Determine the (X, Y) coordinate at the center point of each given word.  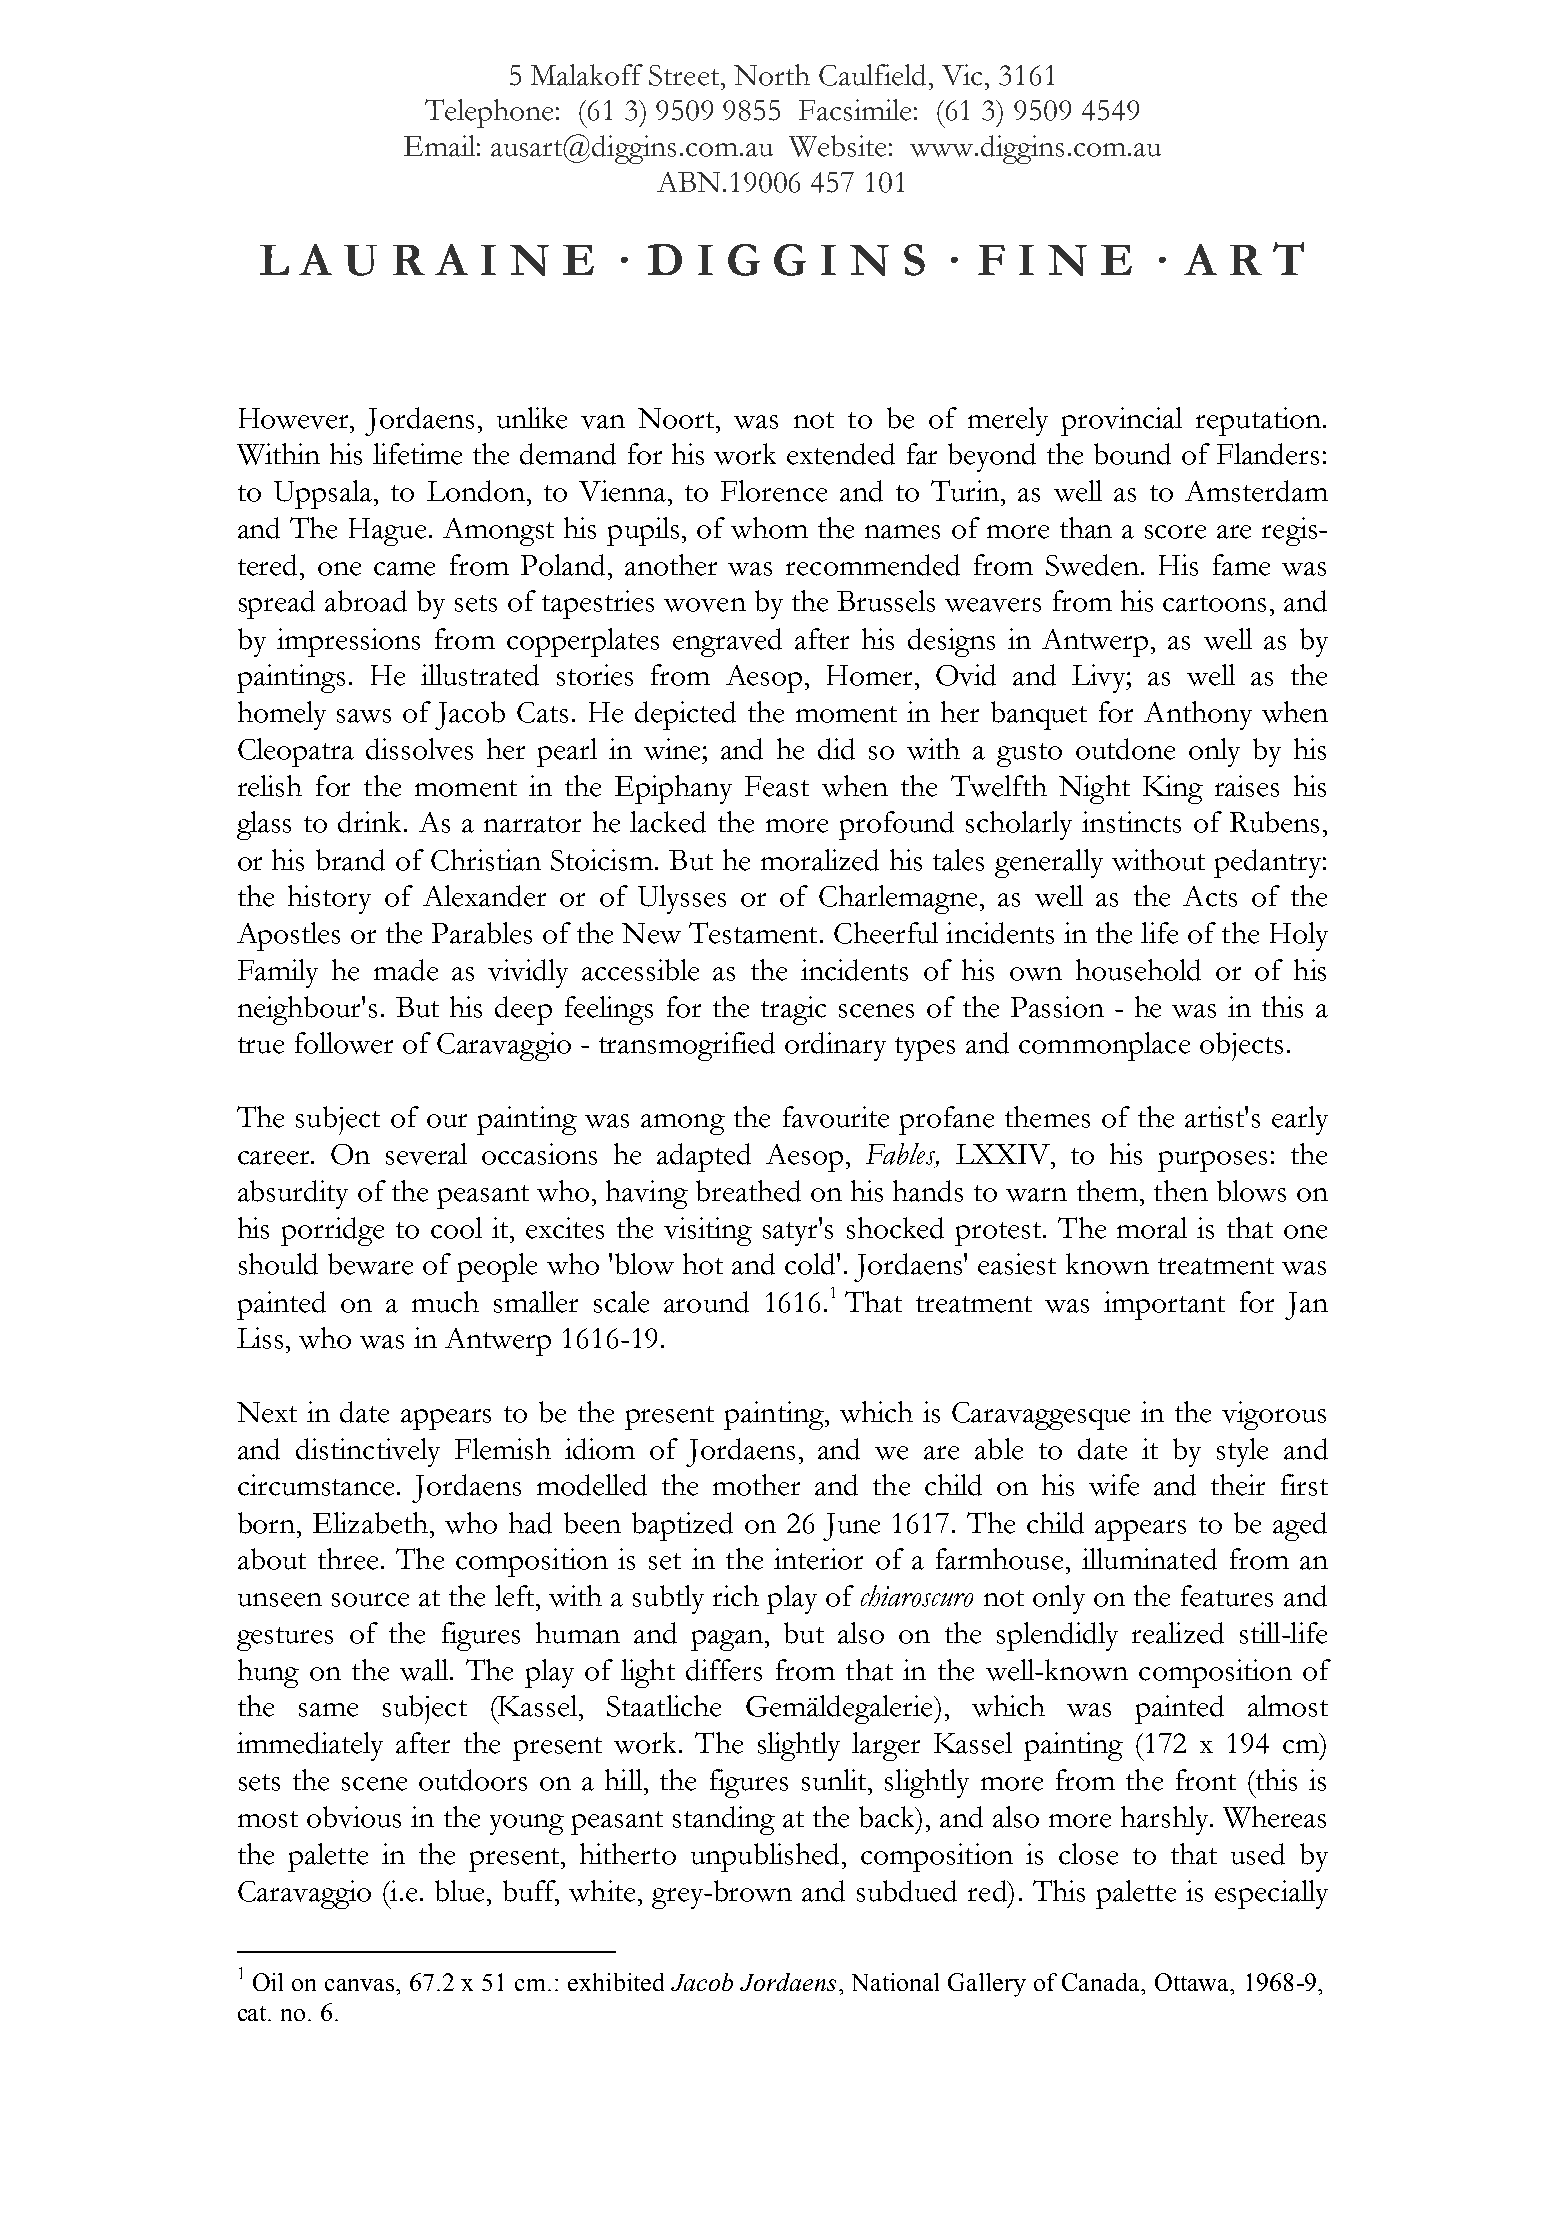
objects (1241, 1046)
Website (837, 146)
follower (344, 1043)
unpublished (765, 1857)
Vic (962, 75)
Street (684, 75)
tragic (793, 1010)
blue (459, 1891)
